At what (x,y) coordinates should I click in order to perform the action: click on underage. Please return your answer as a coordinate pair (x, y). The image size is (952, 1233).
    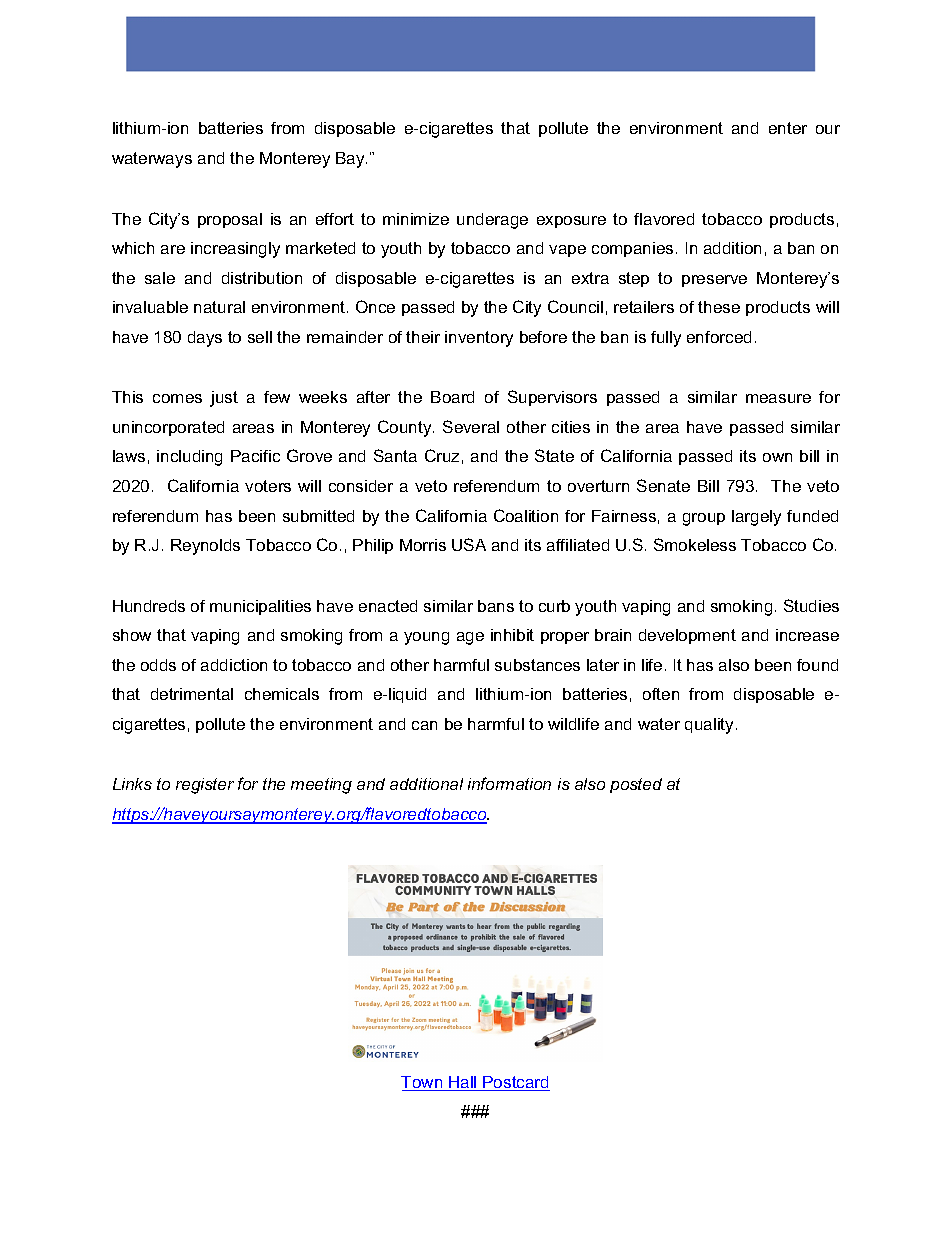
    Looking at the image, I should click on (492, 221).
